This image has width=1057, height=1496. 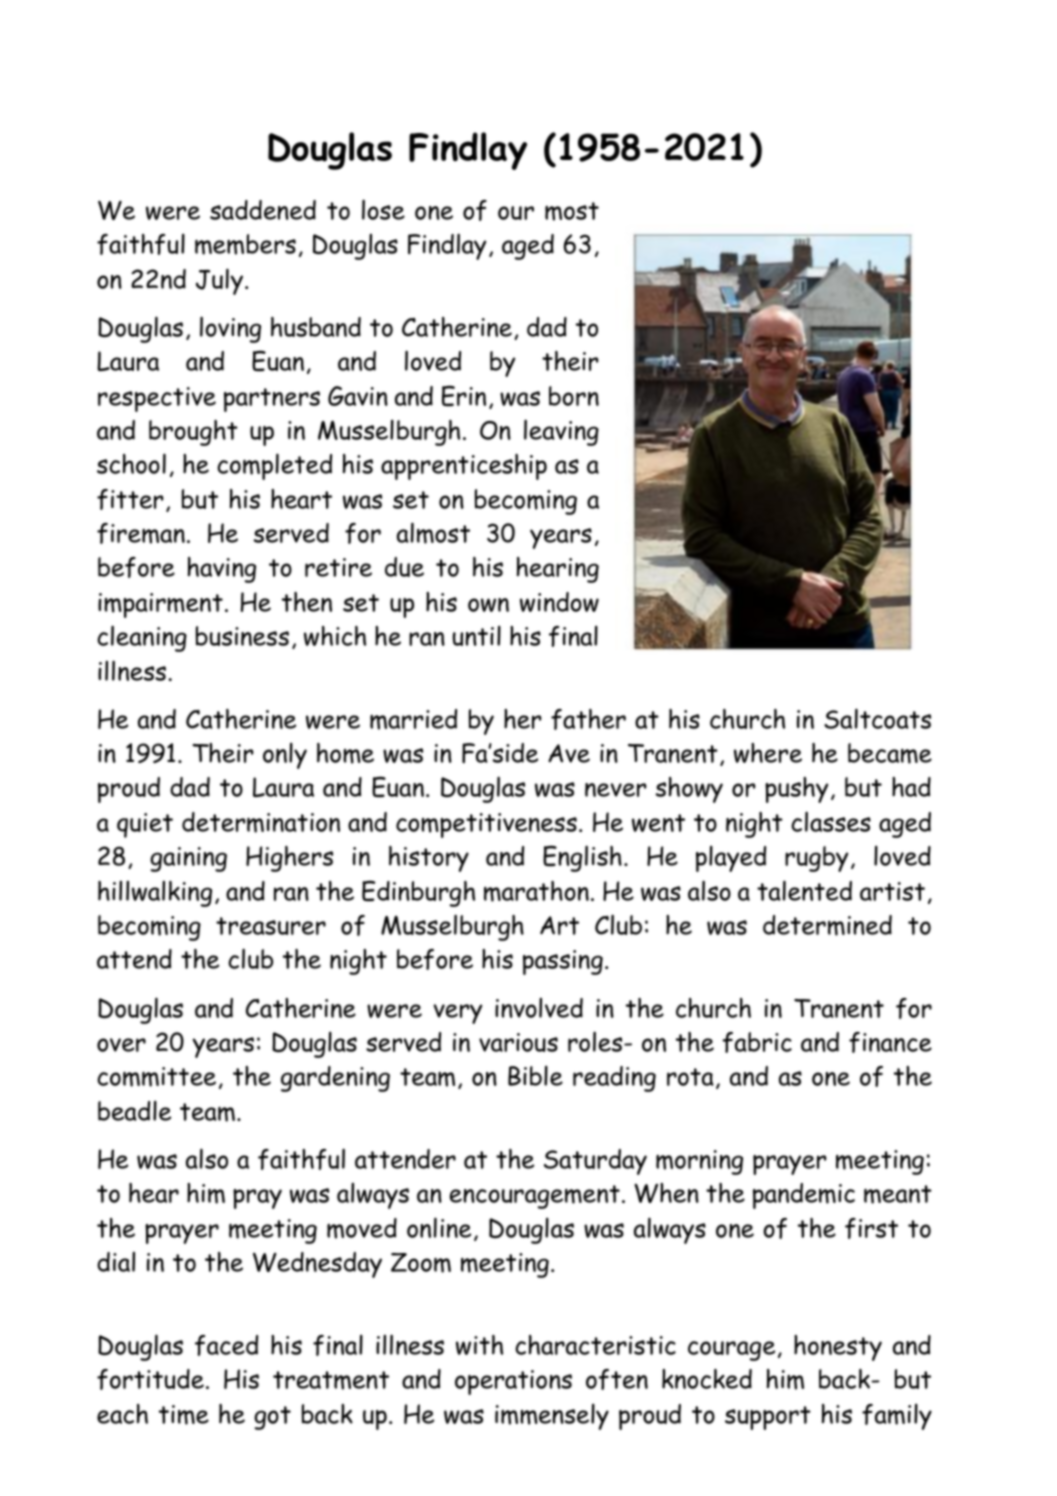 What do you see at coordinates (838, 1348) in the image?
I see `honesty` at bounding box center [838, 1348].
